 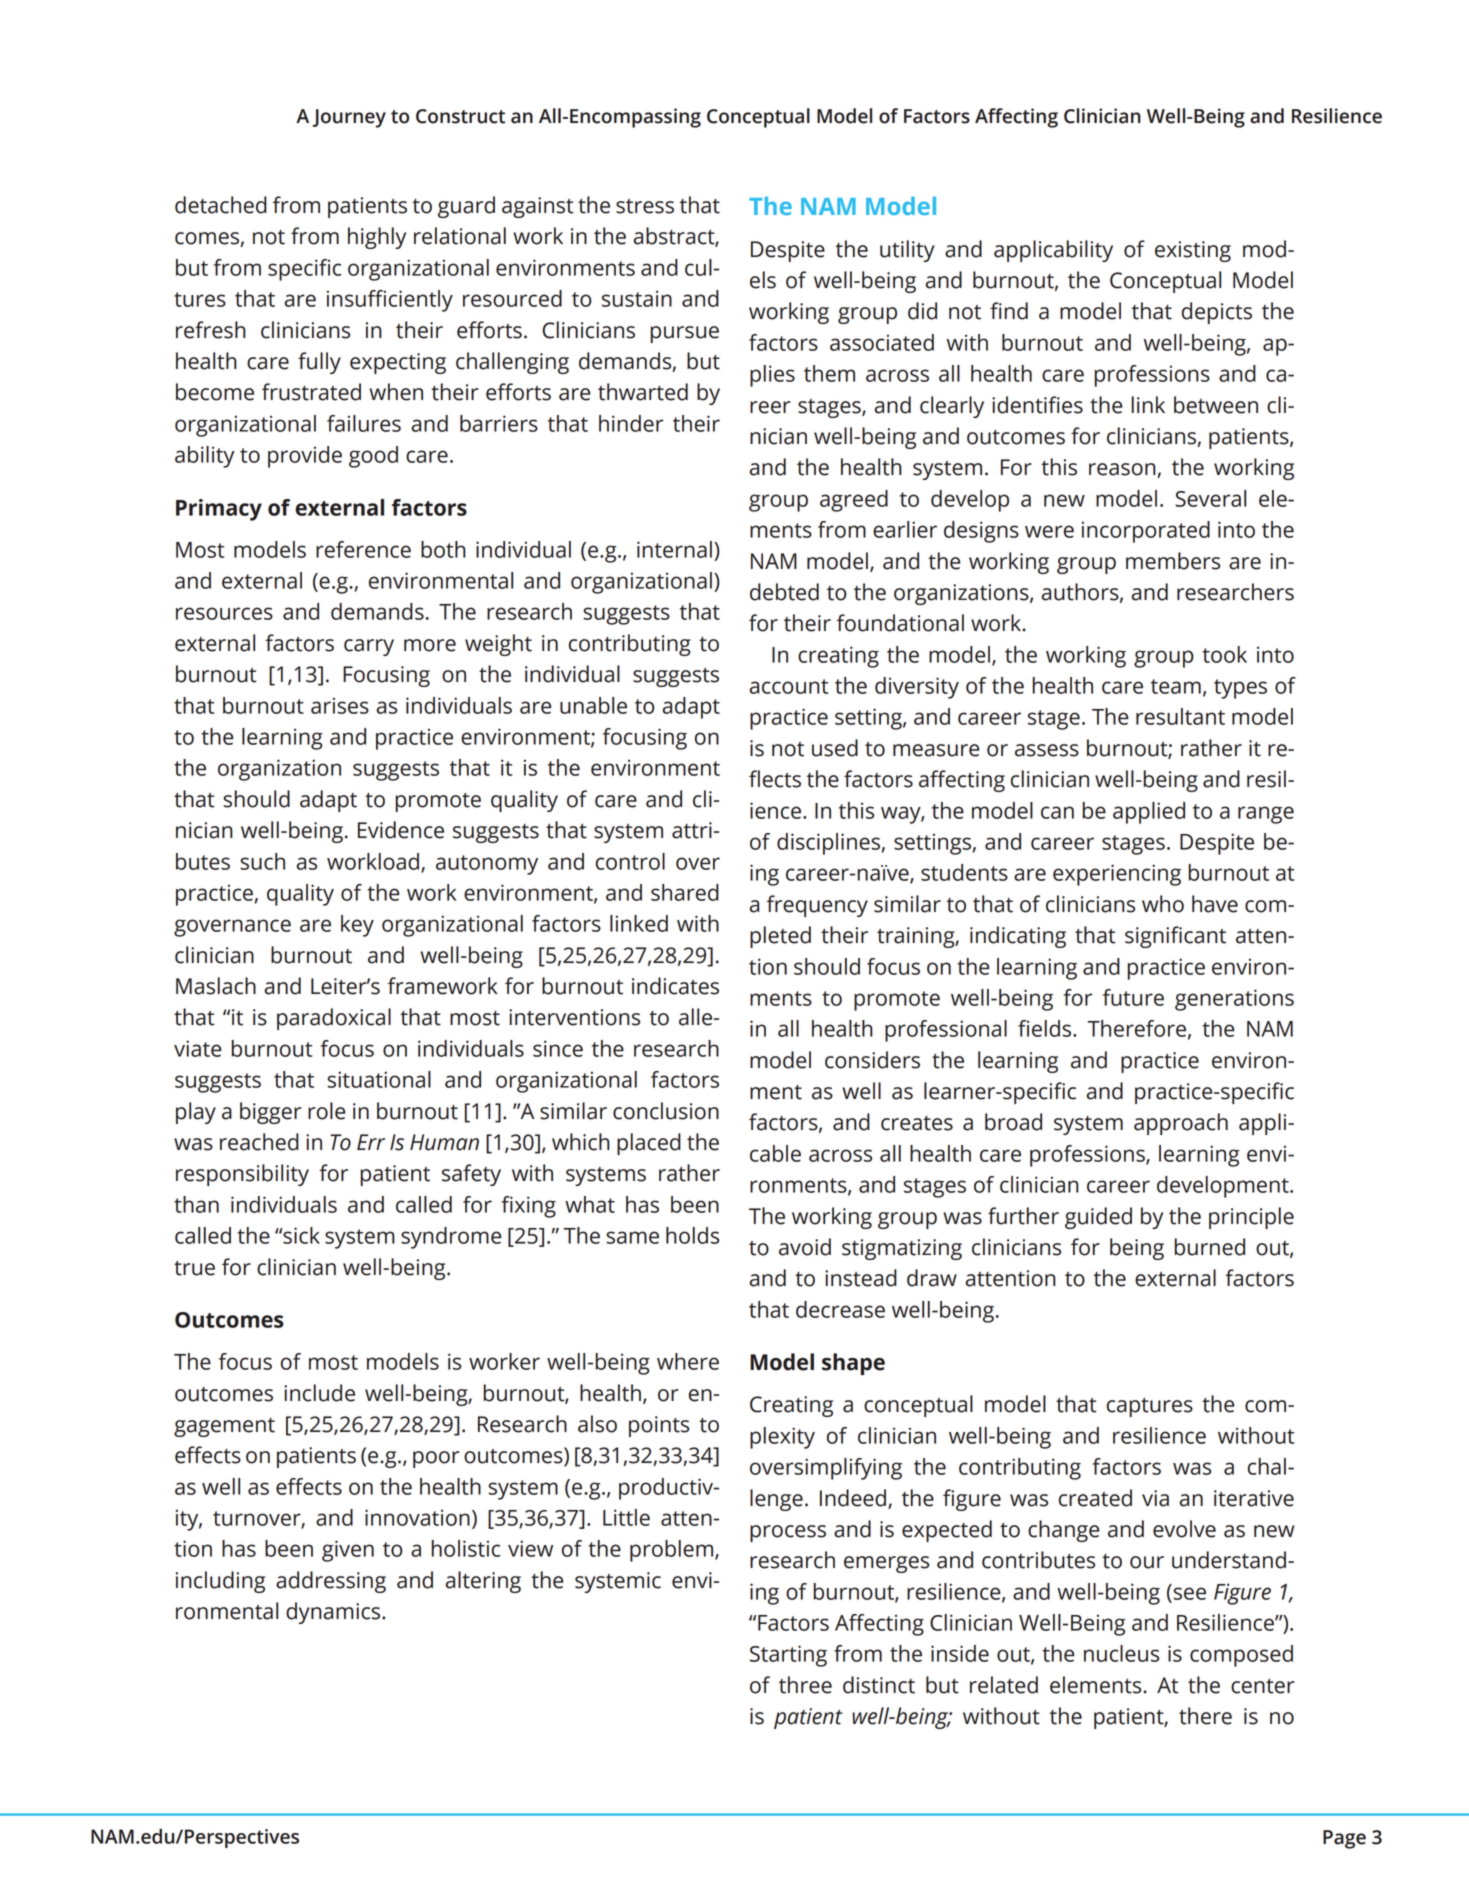 I want to click on syndrome, so click(x=451, y=1238).
